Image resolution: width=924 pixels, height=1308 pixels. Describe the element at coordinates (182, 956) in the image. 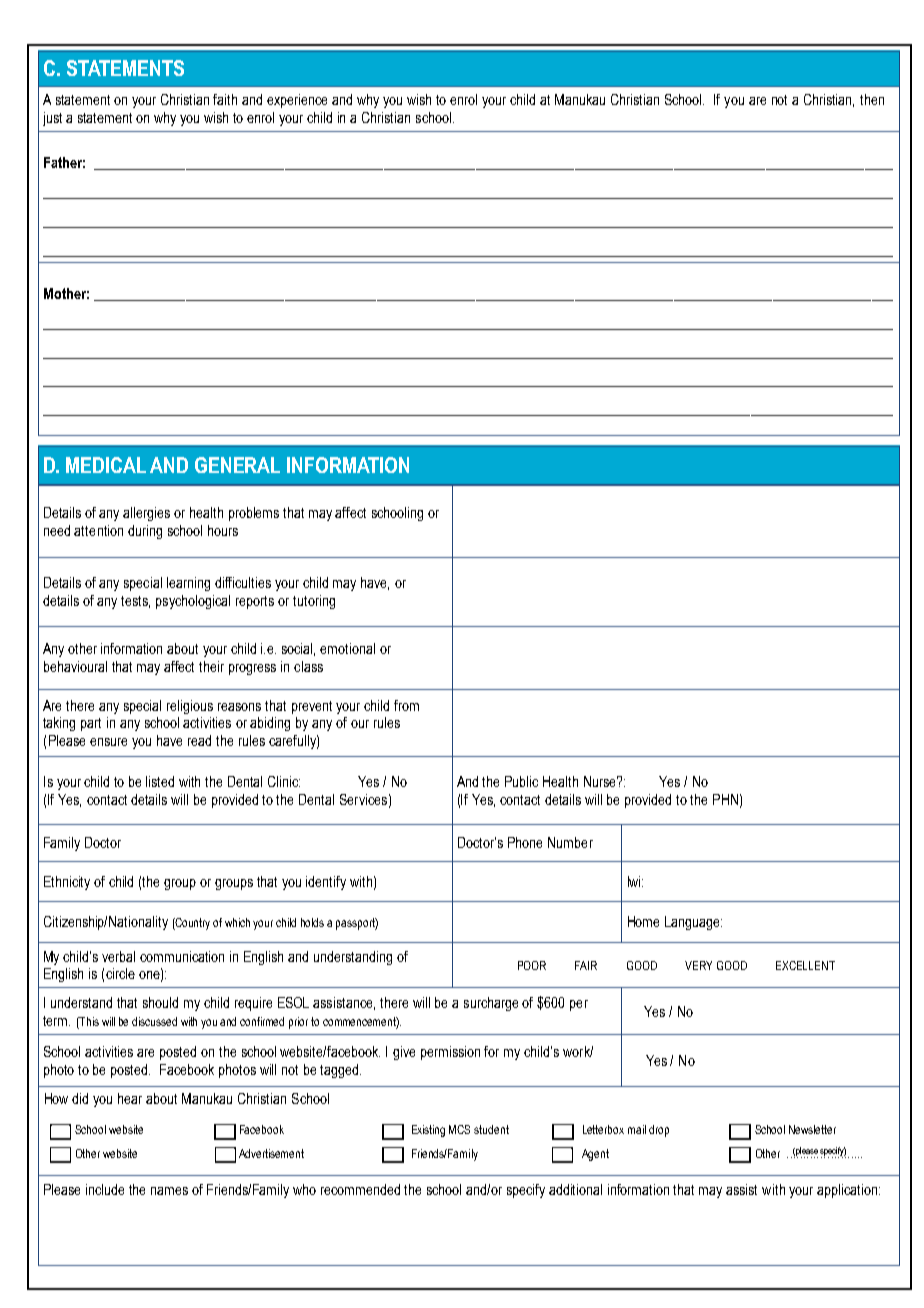

I see `communication` at that location.
